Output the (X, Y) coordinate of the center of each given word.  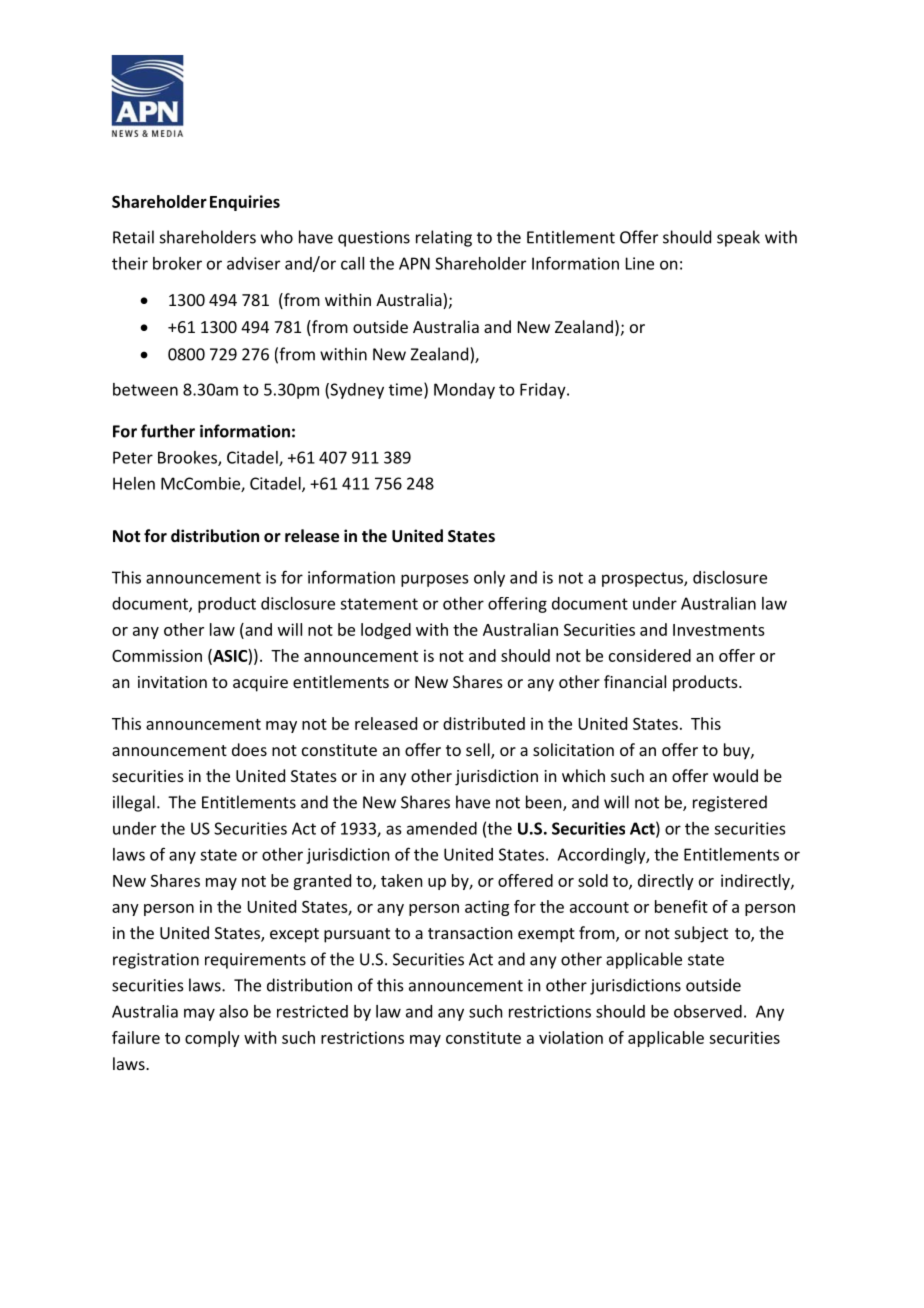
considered (650, 655)
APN (414, 263)
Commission (157, 655)
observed (708, 1011)
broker (177, 263)
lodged (386, 631)
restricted (312, 1011)
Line (640, 263)
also (233, 1011)
